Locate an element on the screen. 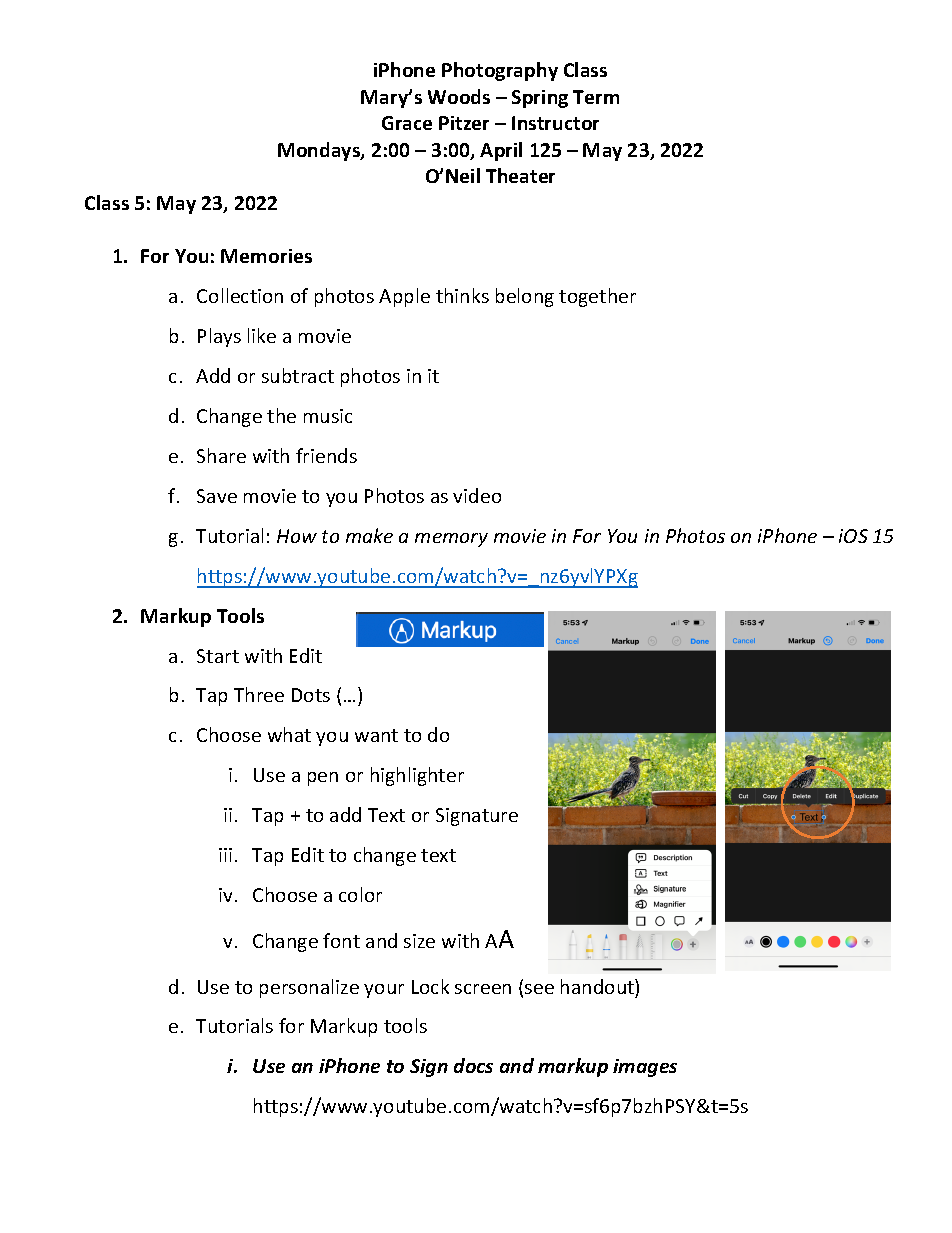 The width and height of the screenshot is (952, 1233). highlighter is located at coordinates (417, 776).
